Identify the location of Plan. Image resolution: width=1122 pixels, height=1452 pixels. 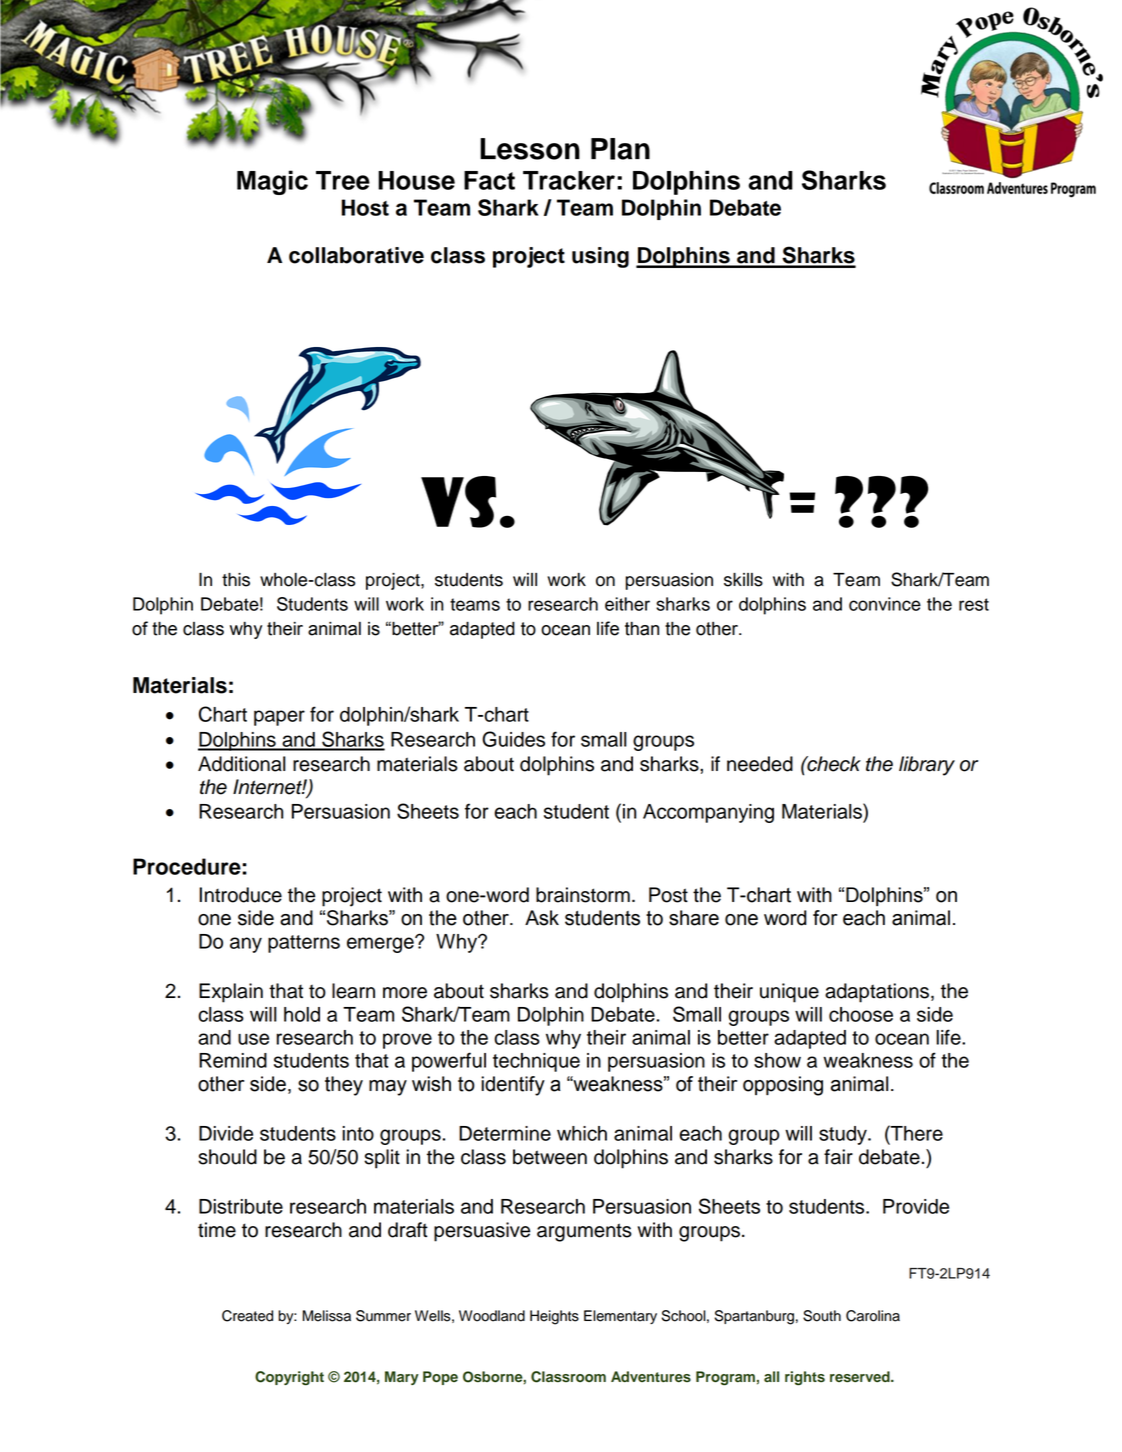
(620, 149).
